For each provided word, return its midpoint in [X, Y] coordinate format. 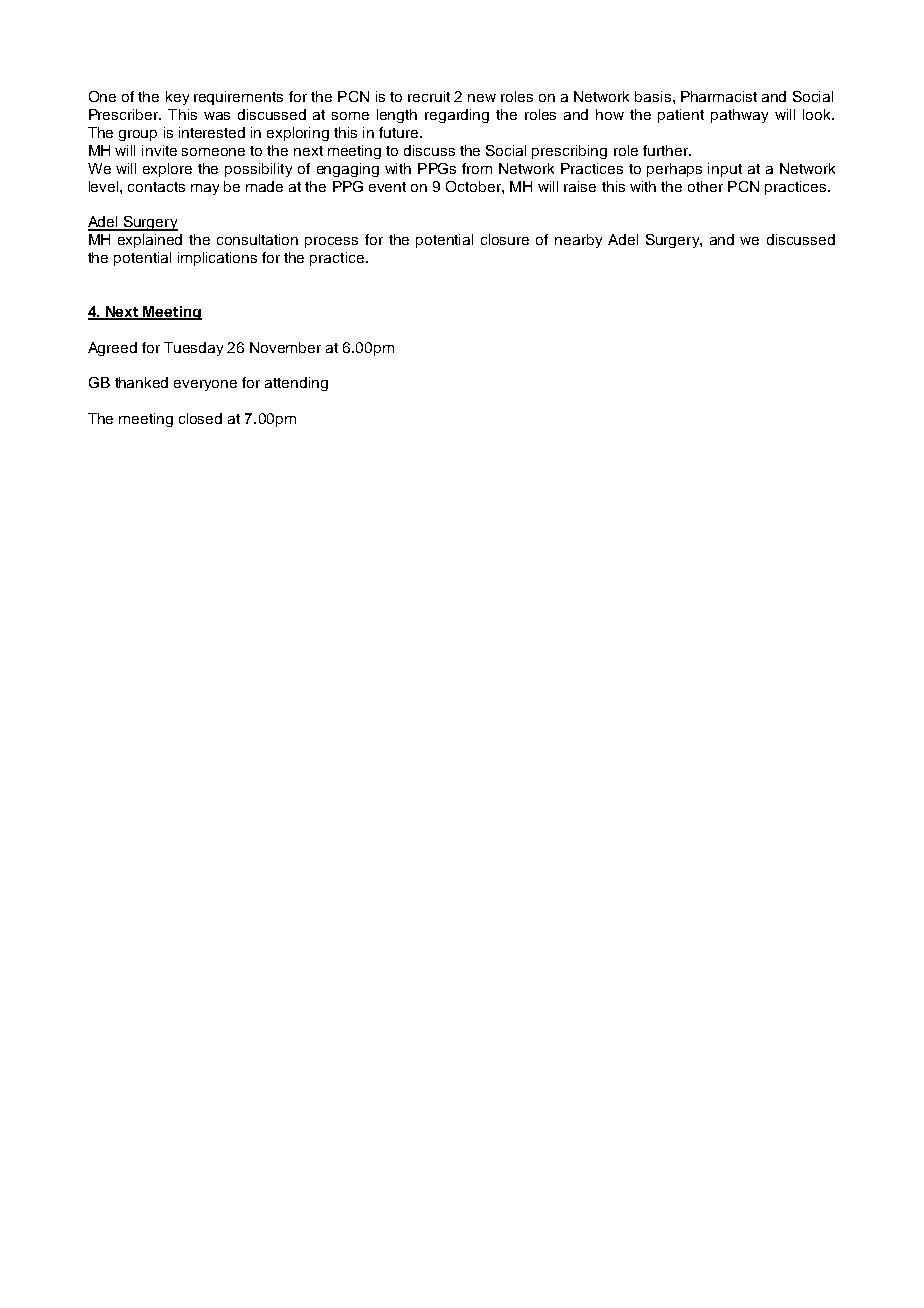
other [705, 186]
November [285, 347]
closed [200, 418]
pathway [739, 116]
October [474, 186]
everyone [205, 385]
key [177, 98]
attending [296, 384]
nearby [578, 241]
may [205, 189]
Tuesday [193, 349]
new [482, 98]
